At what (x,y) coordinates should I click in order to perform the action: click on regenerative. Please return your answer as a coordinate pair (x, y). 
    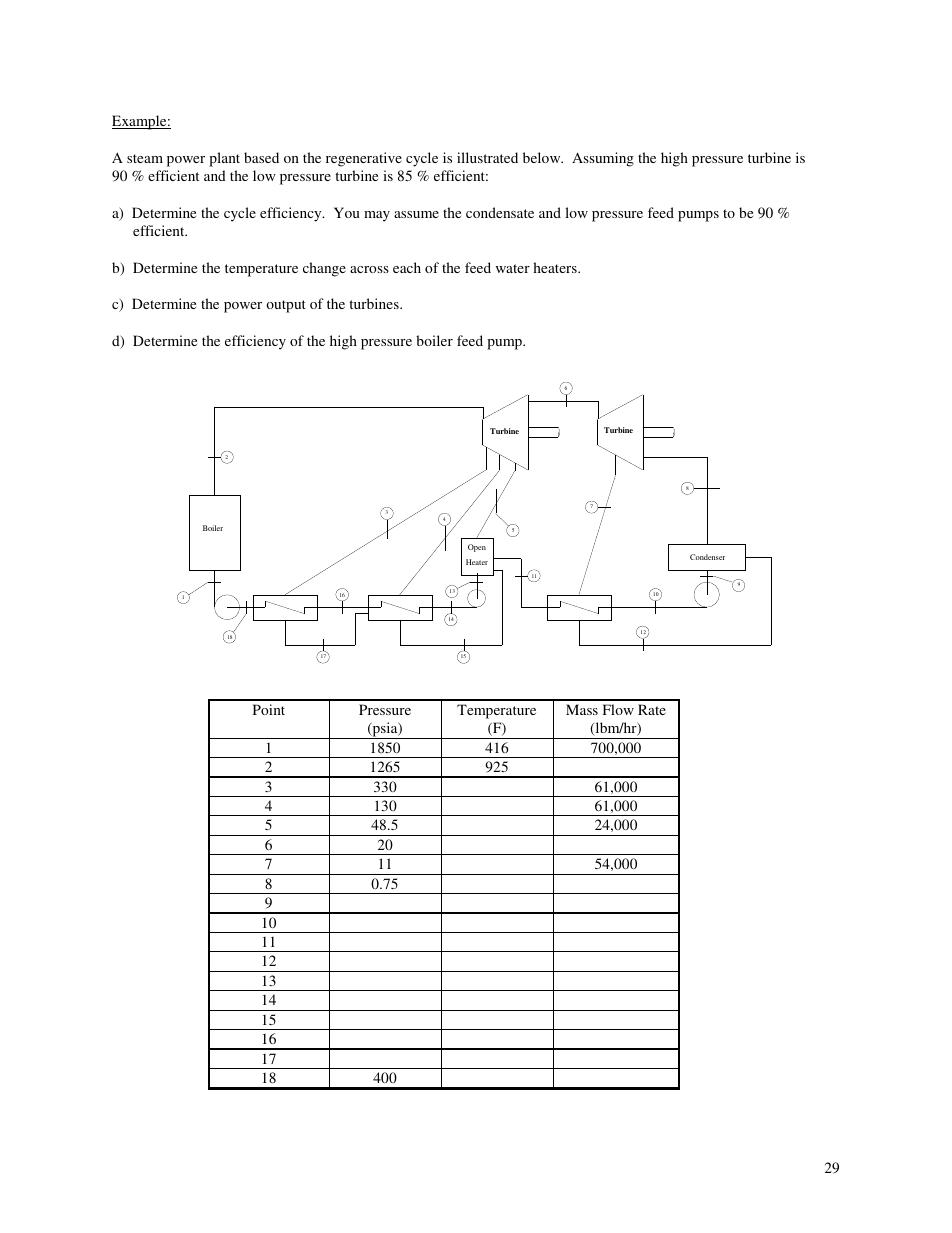
    Looking at the image, I should click on (364, 159).
